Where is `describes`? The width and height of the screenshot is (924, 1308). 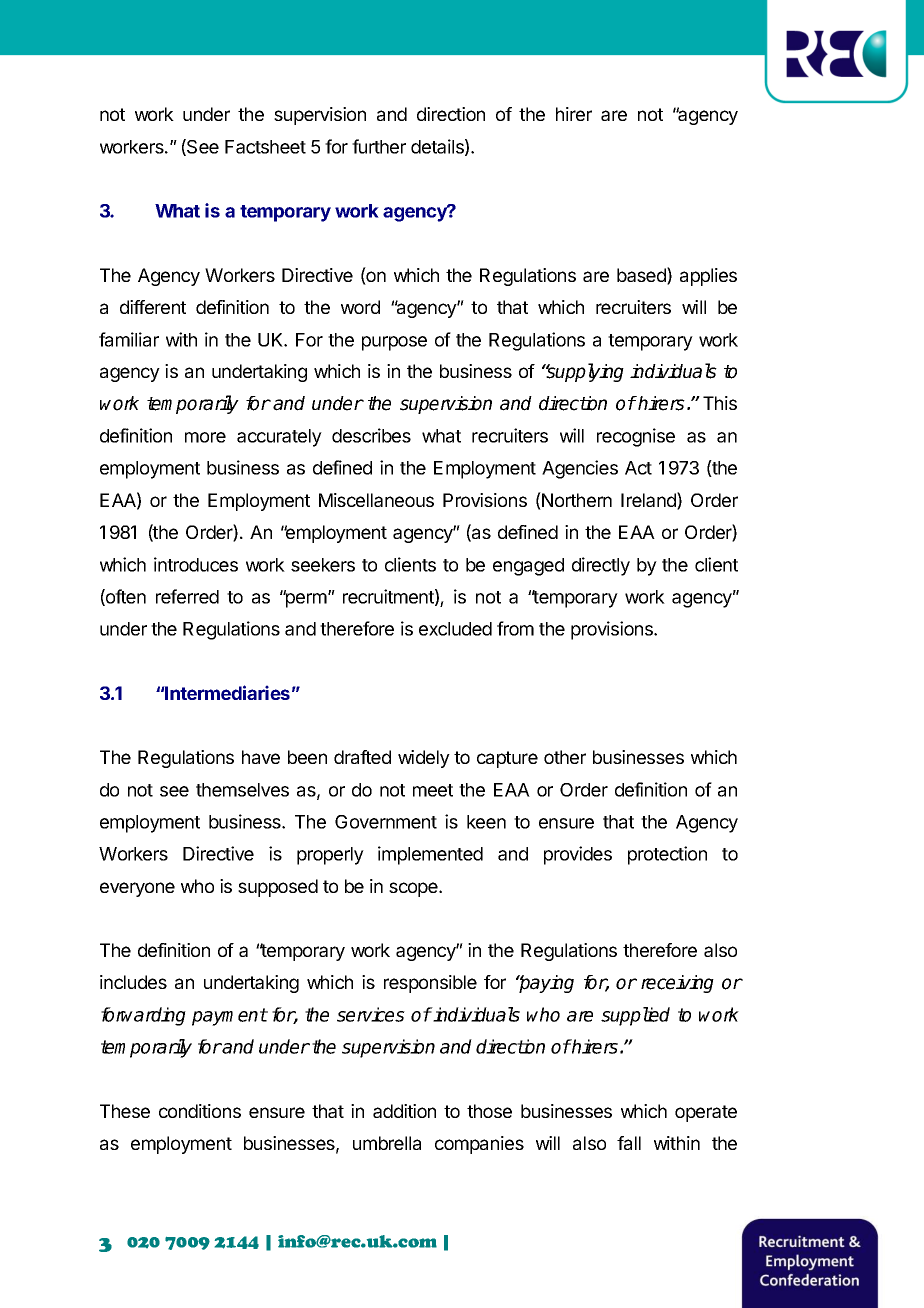 describes is located at coordinates (371, 435).
